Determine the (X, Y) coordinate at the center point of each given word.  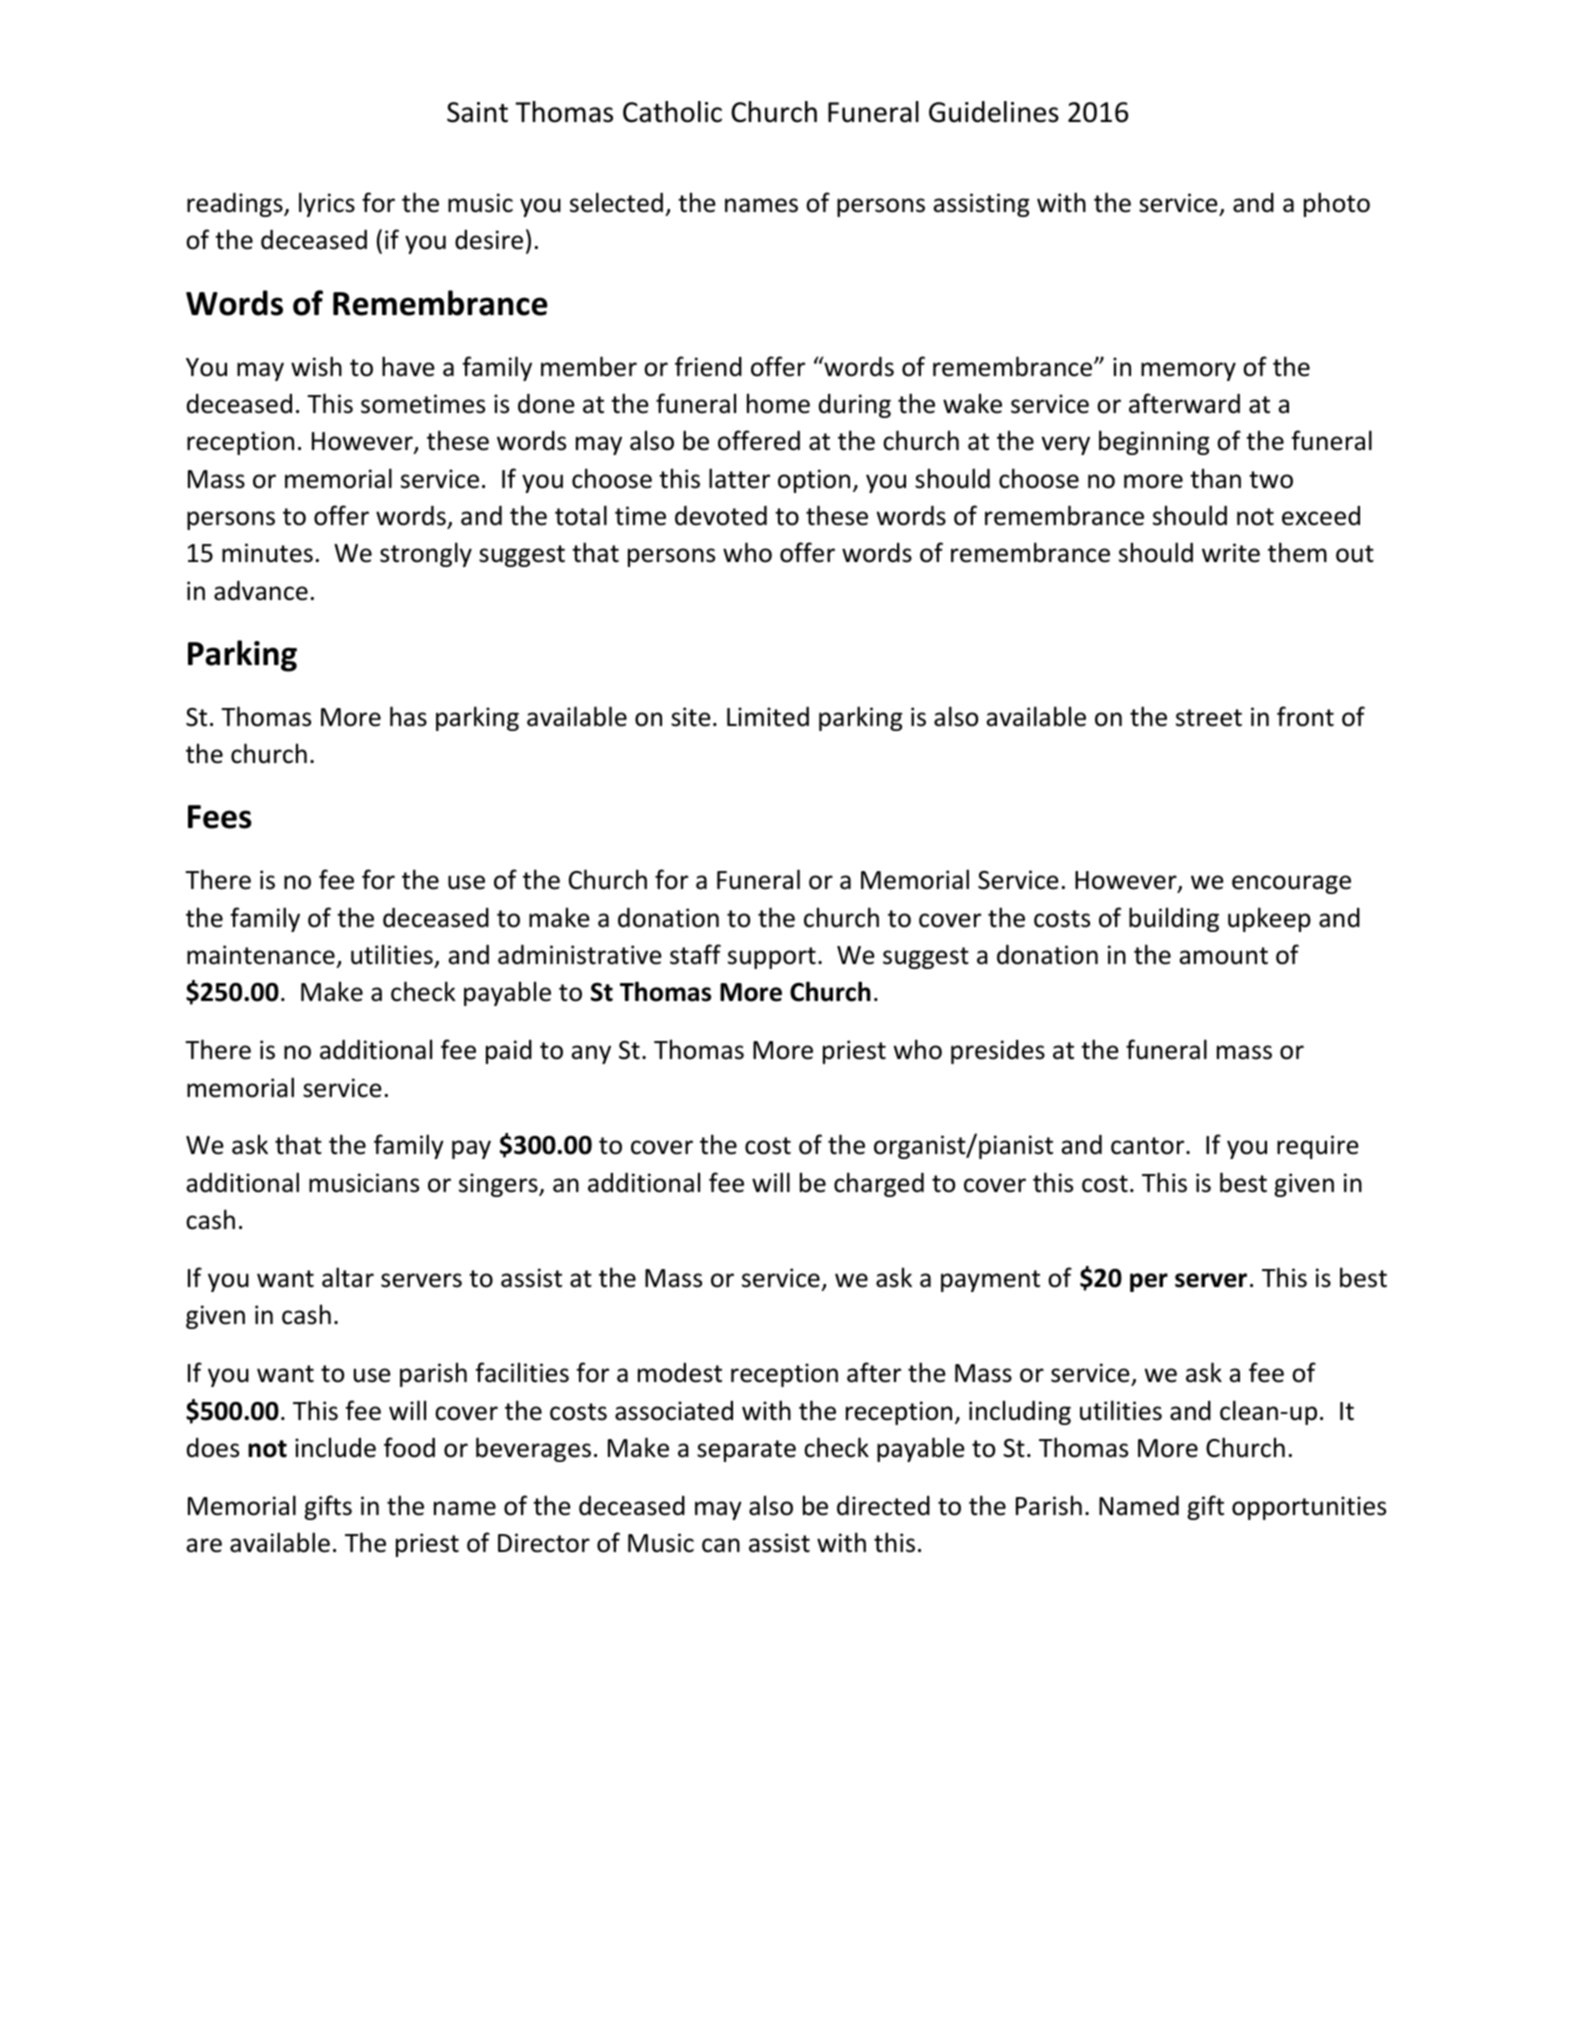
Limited (768, 717)
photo (1337, 204)
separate (746, 1451)
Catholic (672, 112)
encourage (1291, 884)
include (335, 1447)
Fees (220, 817)
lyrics (327, 204)
